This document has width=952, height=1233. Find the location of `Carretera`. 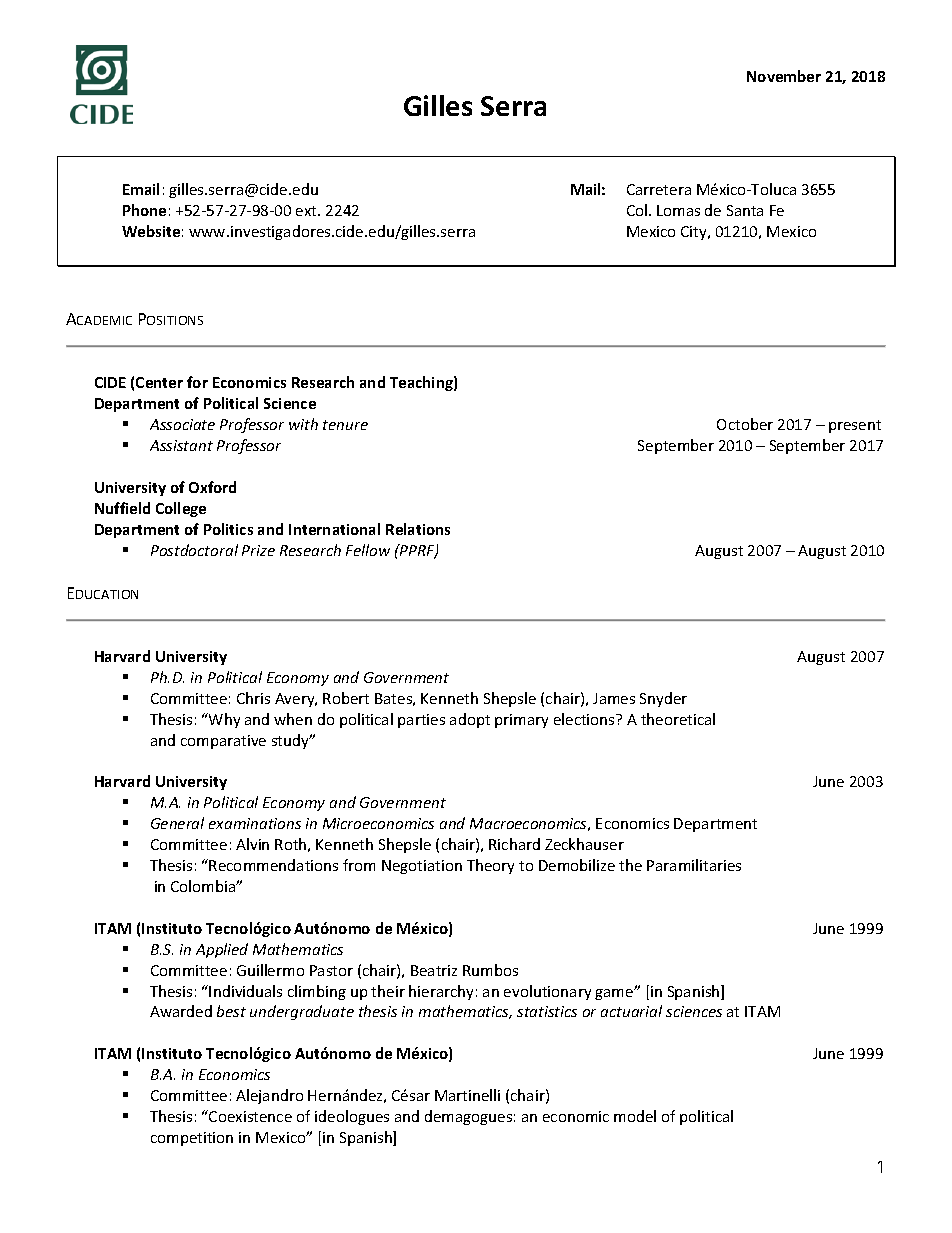

Carretera is located at coordinates (659, 189).
